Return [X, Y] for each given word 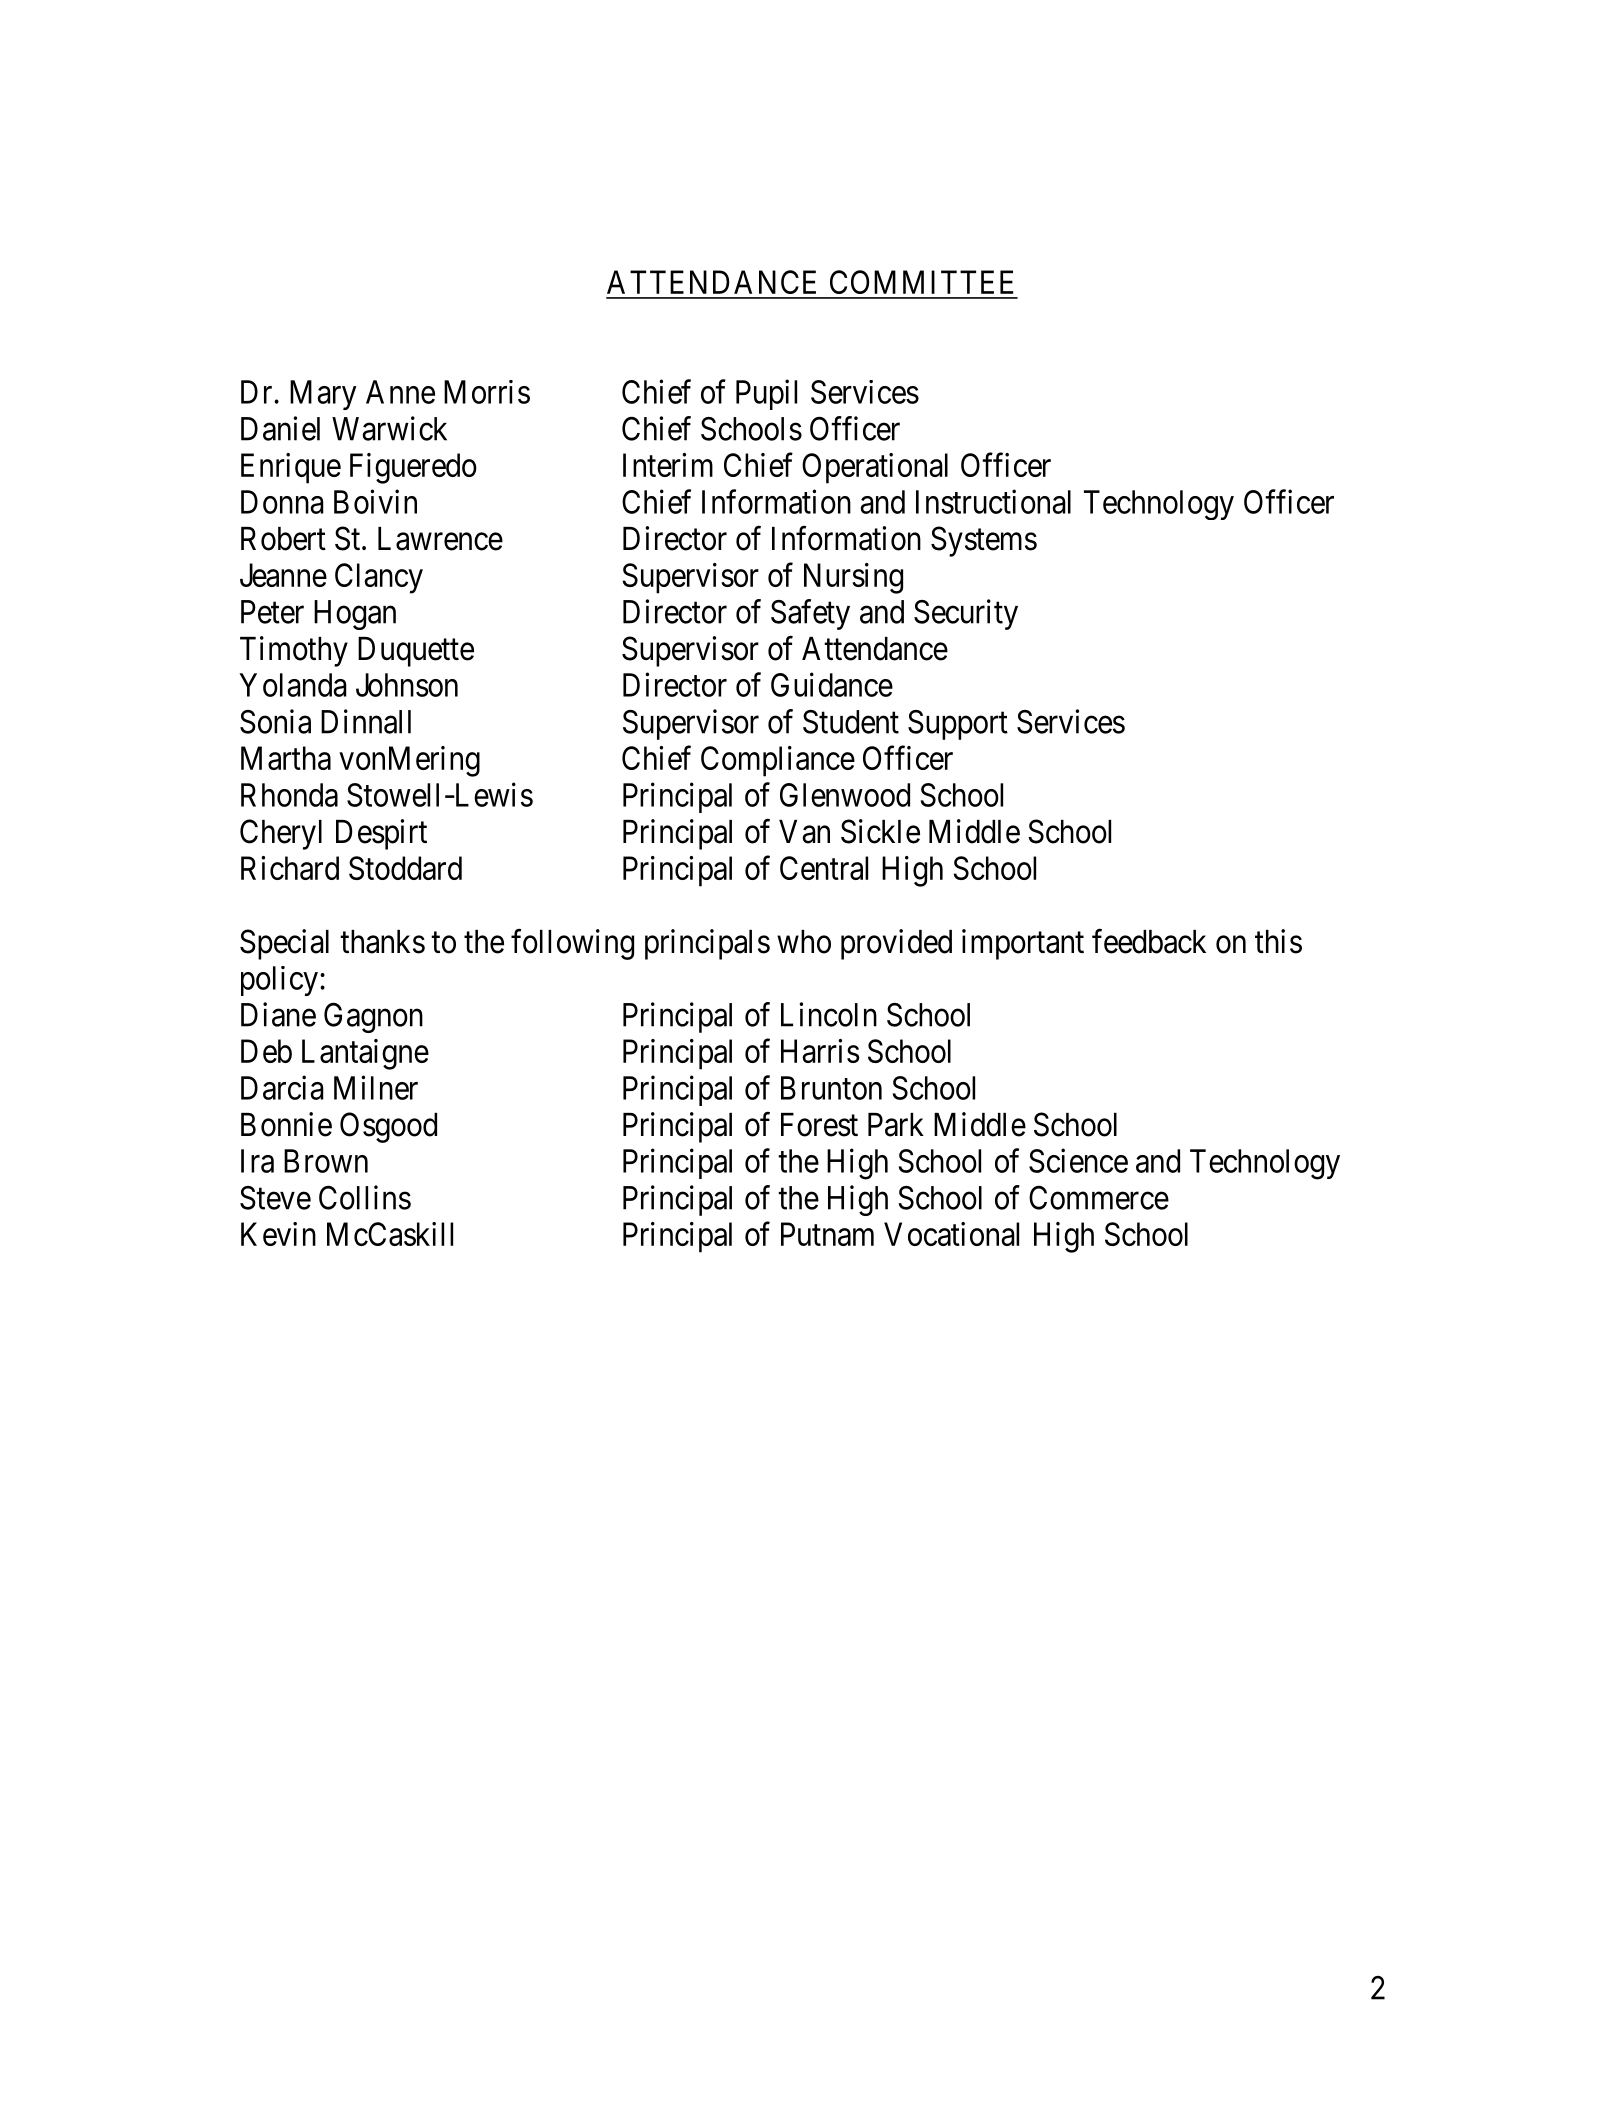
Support [958, 725]
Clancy [379, 578]
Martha [286, 758]
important [1023, 944]
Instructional [993, 501]
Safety [810, 614]
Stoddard [405, 868]
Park [896, 1125]
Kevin [278, 1234]
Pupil [766, 394]
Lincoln [829, 1014]
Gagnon [373, 1017]
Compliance [778, 761]
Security [966, 614]
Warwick [389, 428]
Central [824, 868]
